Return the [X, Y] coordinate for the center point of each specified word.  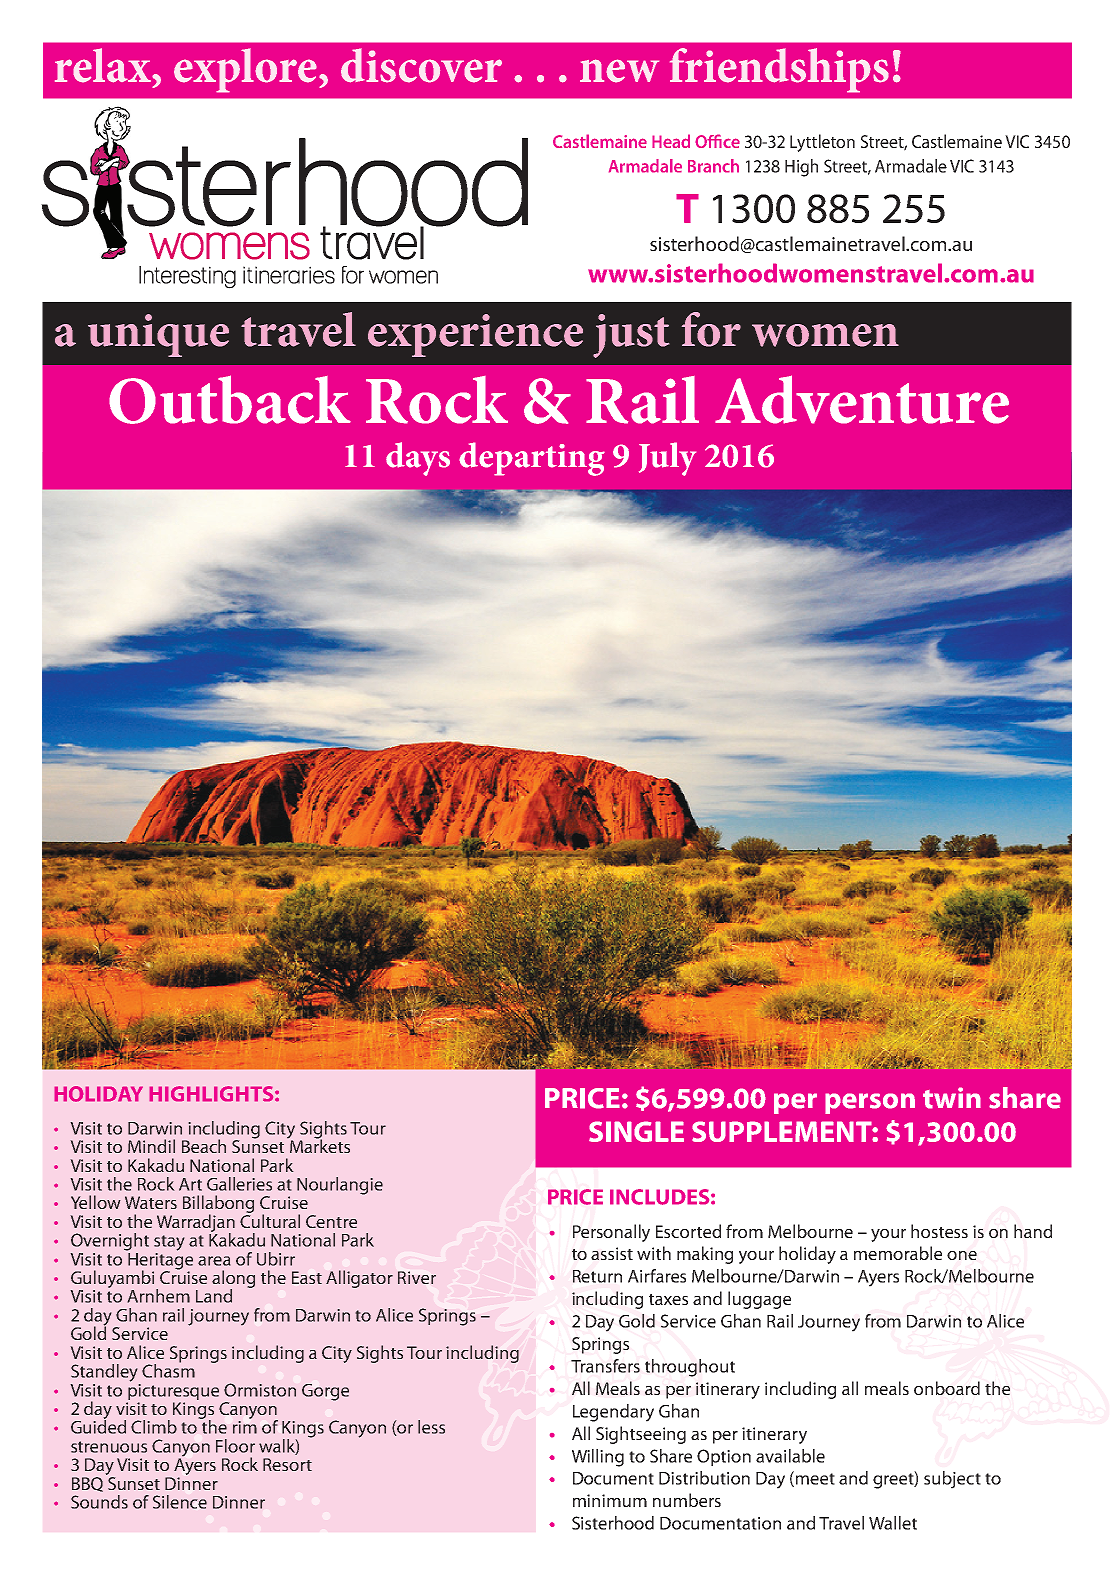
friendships [779, 70]
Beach [204, 1146]
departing [532, 459]
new [619, 71]
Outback [230, 399]
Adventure [862, 399]
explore [245, 70]
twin [952, 1098]
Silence [180, 1502]
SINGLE [636, 1131]
